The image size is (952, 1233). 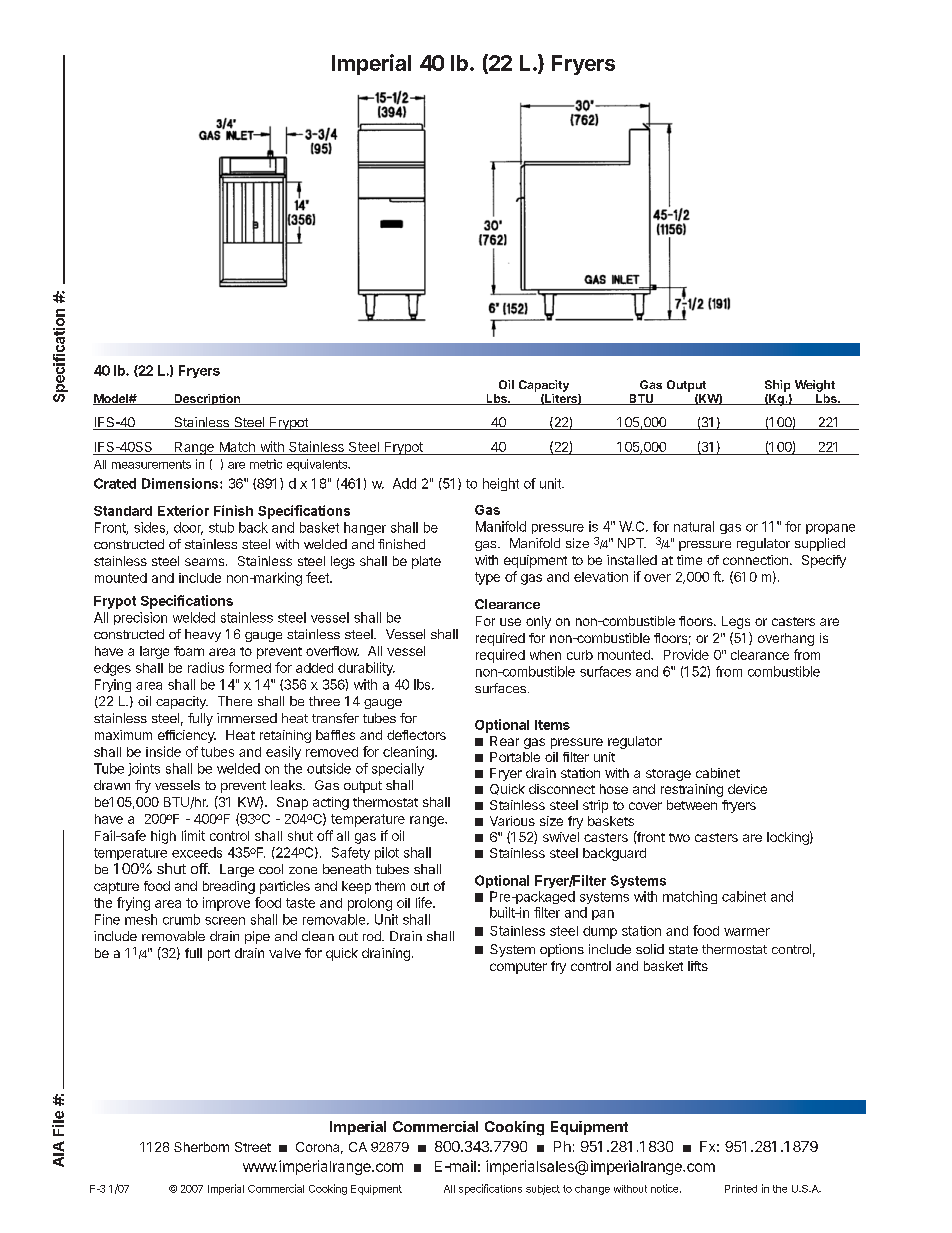 I want to click on Ship, so click(x=777, y=386).
